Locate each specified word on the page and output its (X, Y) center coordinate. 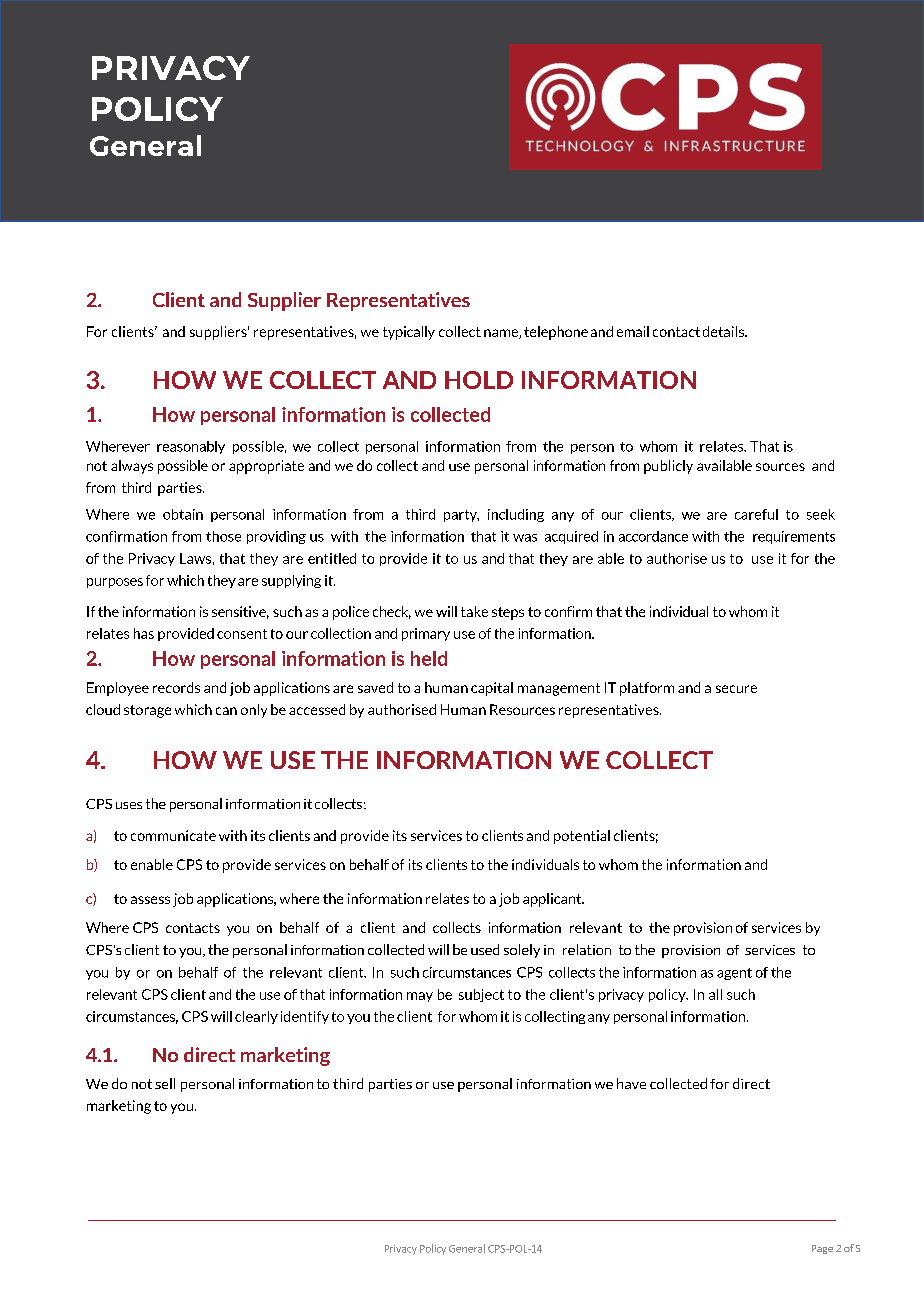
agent (734, 974)
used (485, 949)
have (631, 1083)
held (429, 658)
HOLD (479, 380)
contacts (193, 928)
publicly (668, 467)
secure (736, 689)
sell (165, 1083)
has (144, 633)
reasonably (191, 447)
